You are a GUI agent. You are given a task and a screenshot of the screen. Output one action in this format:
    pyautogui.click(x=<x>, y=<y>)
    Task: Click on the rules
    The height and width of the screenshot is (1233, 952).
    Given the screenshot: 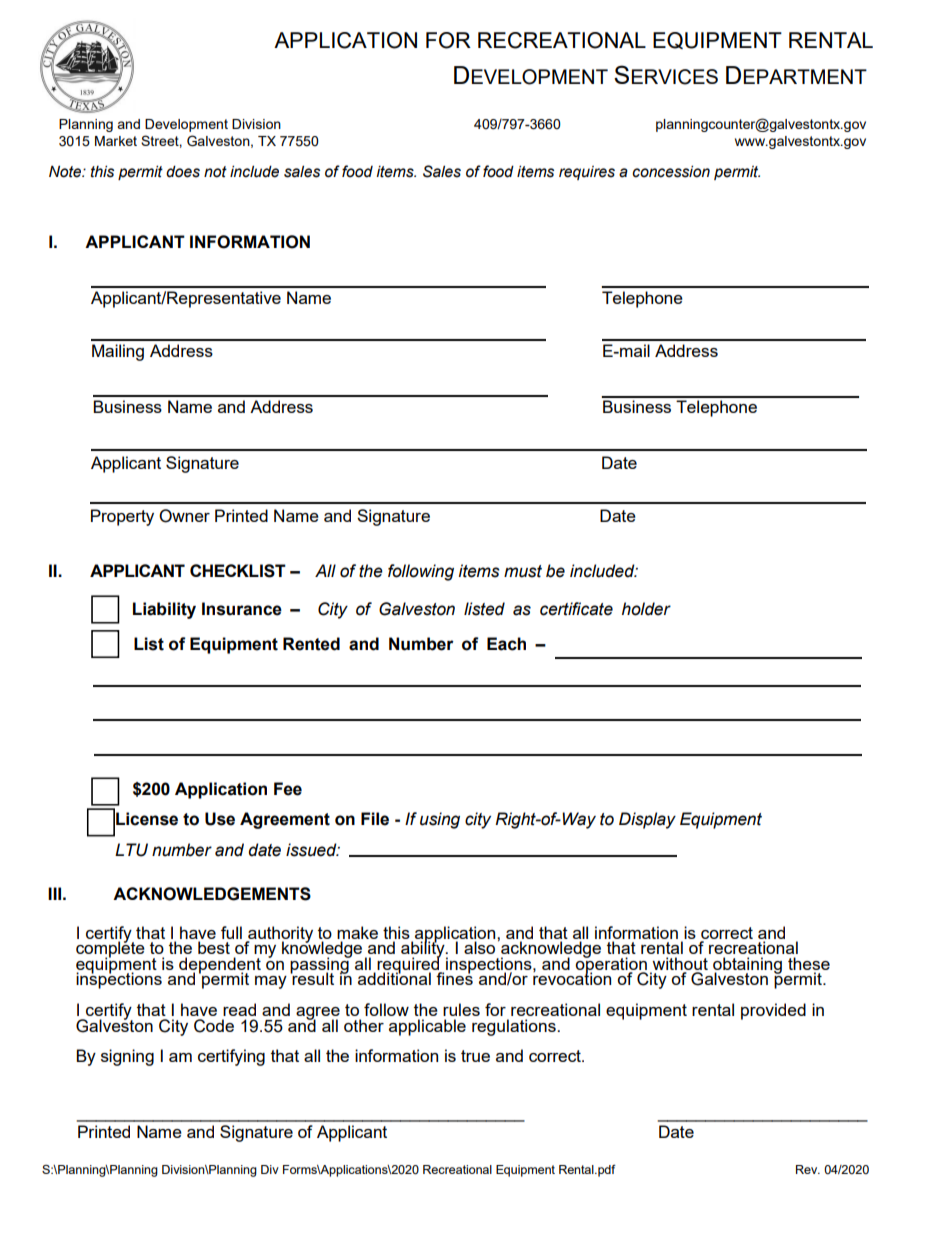 What is the action you would take?
    pyautogui.click(x=461, y=1009)
